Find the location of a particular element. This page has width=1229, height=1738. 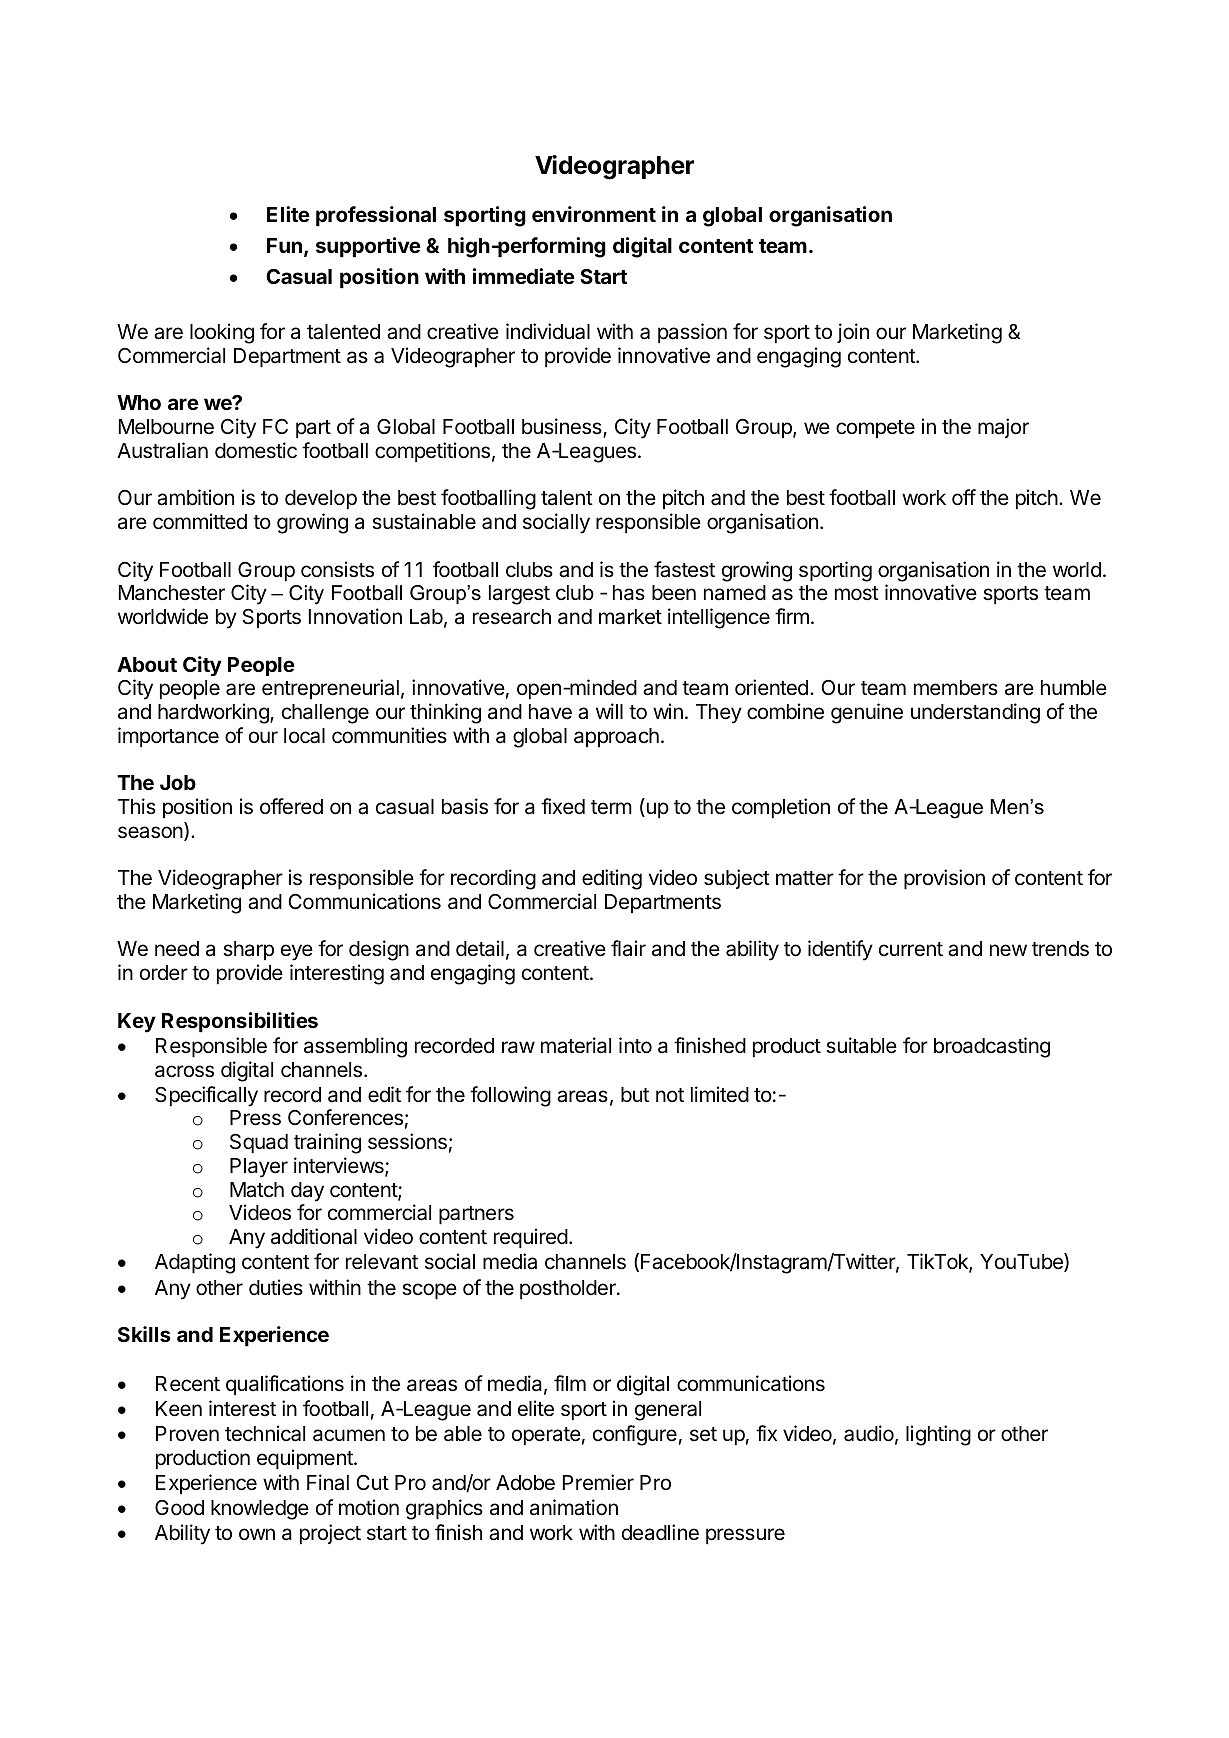

environment is located at coordinates (594, 214).
